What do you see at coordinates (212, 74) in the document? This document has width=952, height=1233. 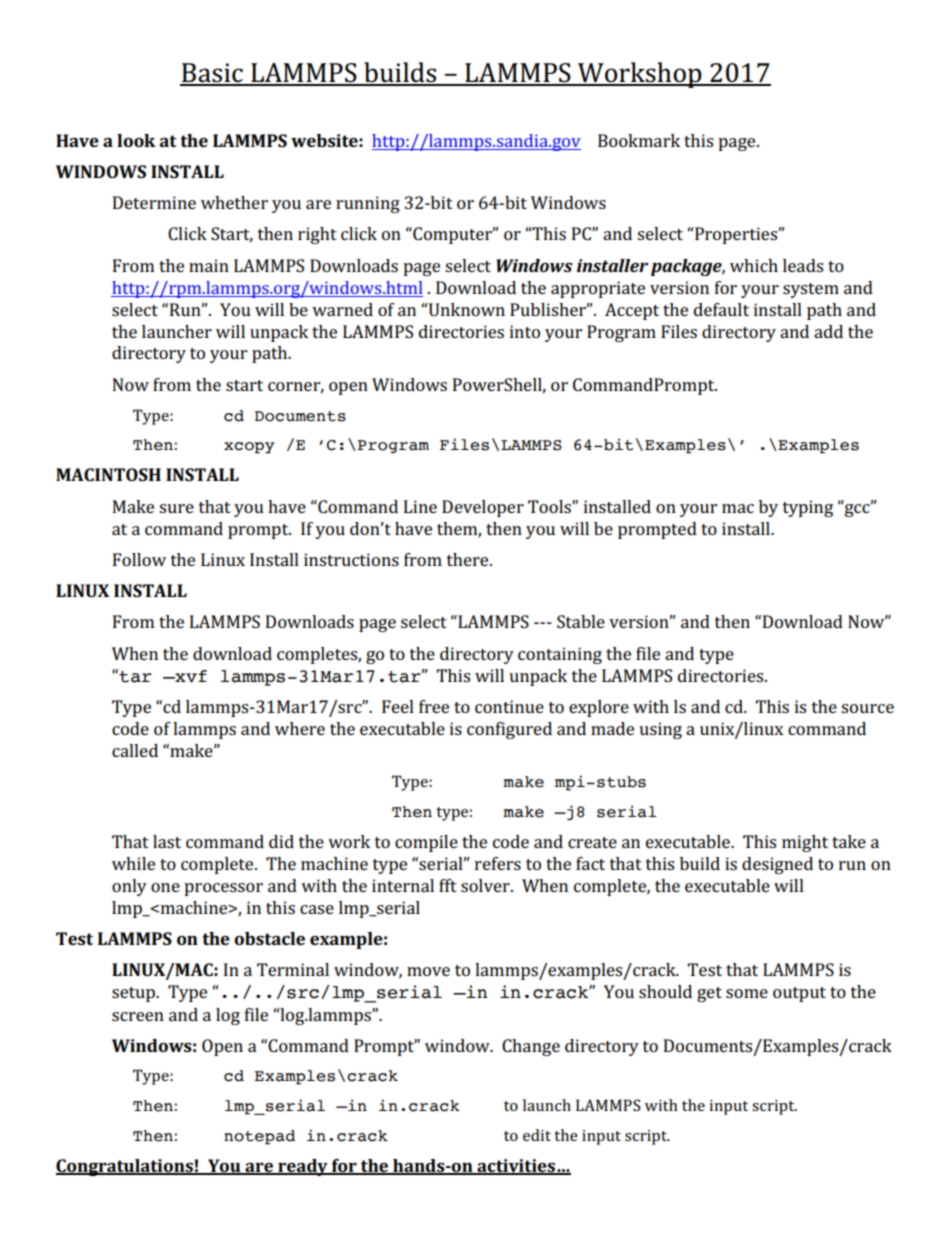 I see `Basic` at bounding box center [212, 74].
